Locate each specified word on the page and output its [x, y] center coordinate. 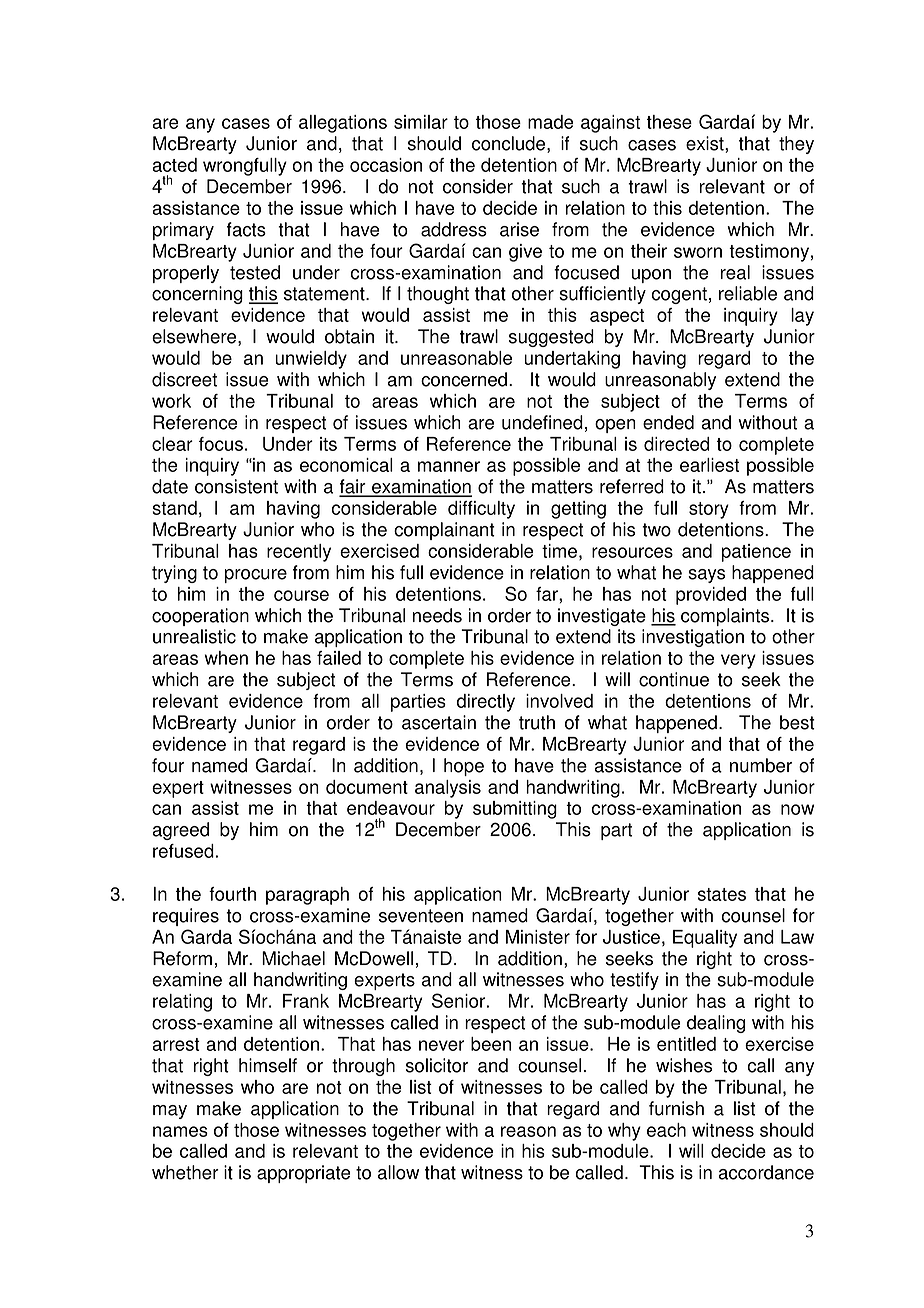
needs [437, 615]
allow [398, 1172]
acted [175, 165]
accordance [766, 1172]
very [738, 661]
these [669, 122]
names [180, 1131]
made [551, 122]
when [226, 658]
